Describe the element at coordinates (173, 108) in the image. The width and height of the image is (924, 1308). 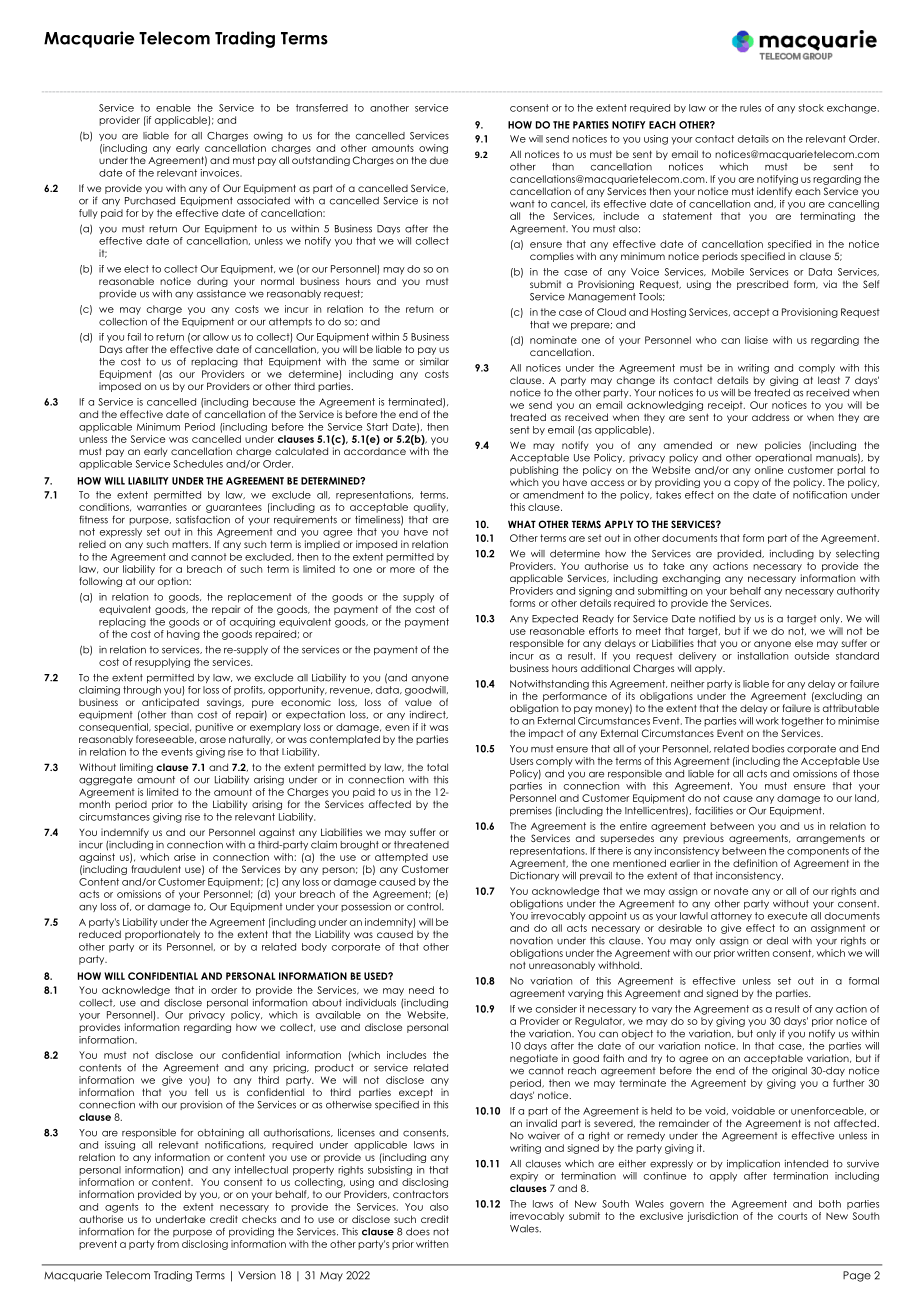
I see `enable` at that location.
